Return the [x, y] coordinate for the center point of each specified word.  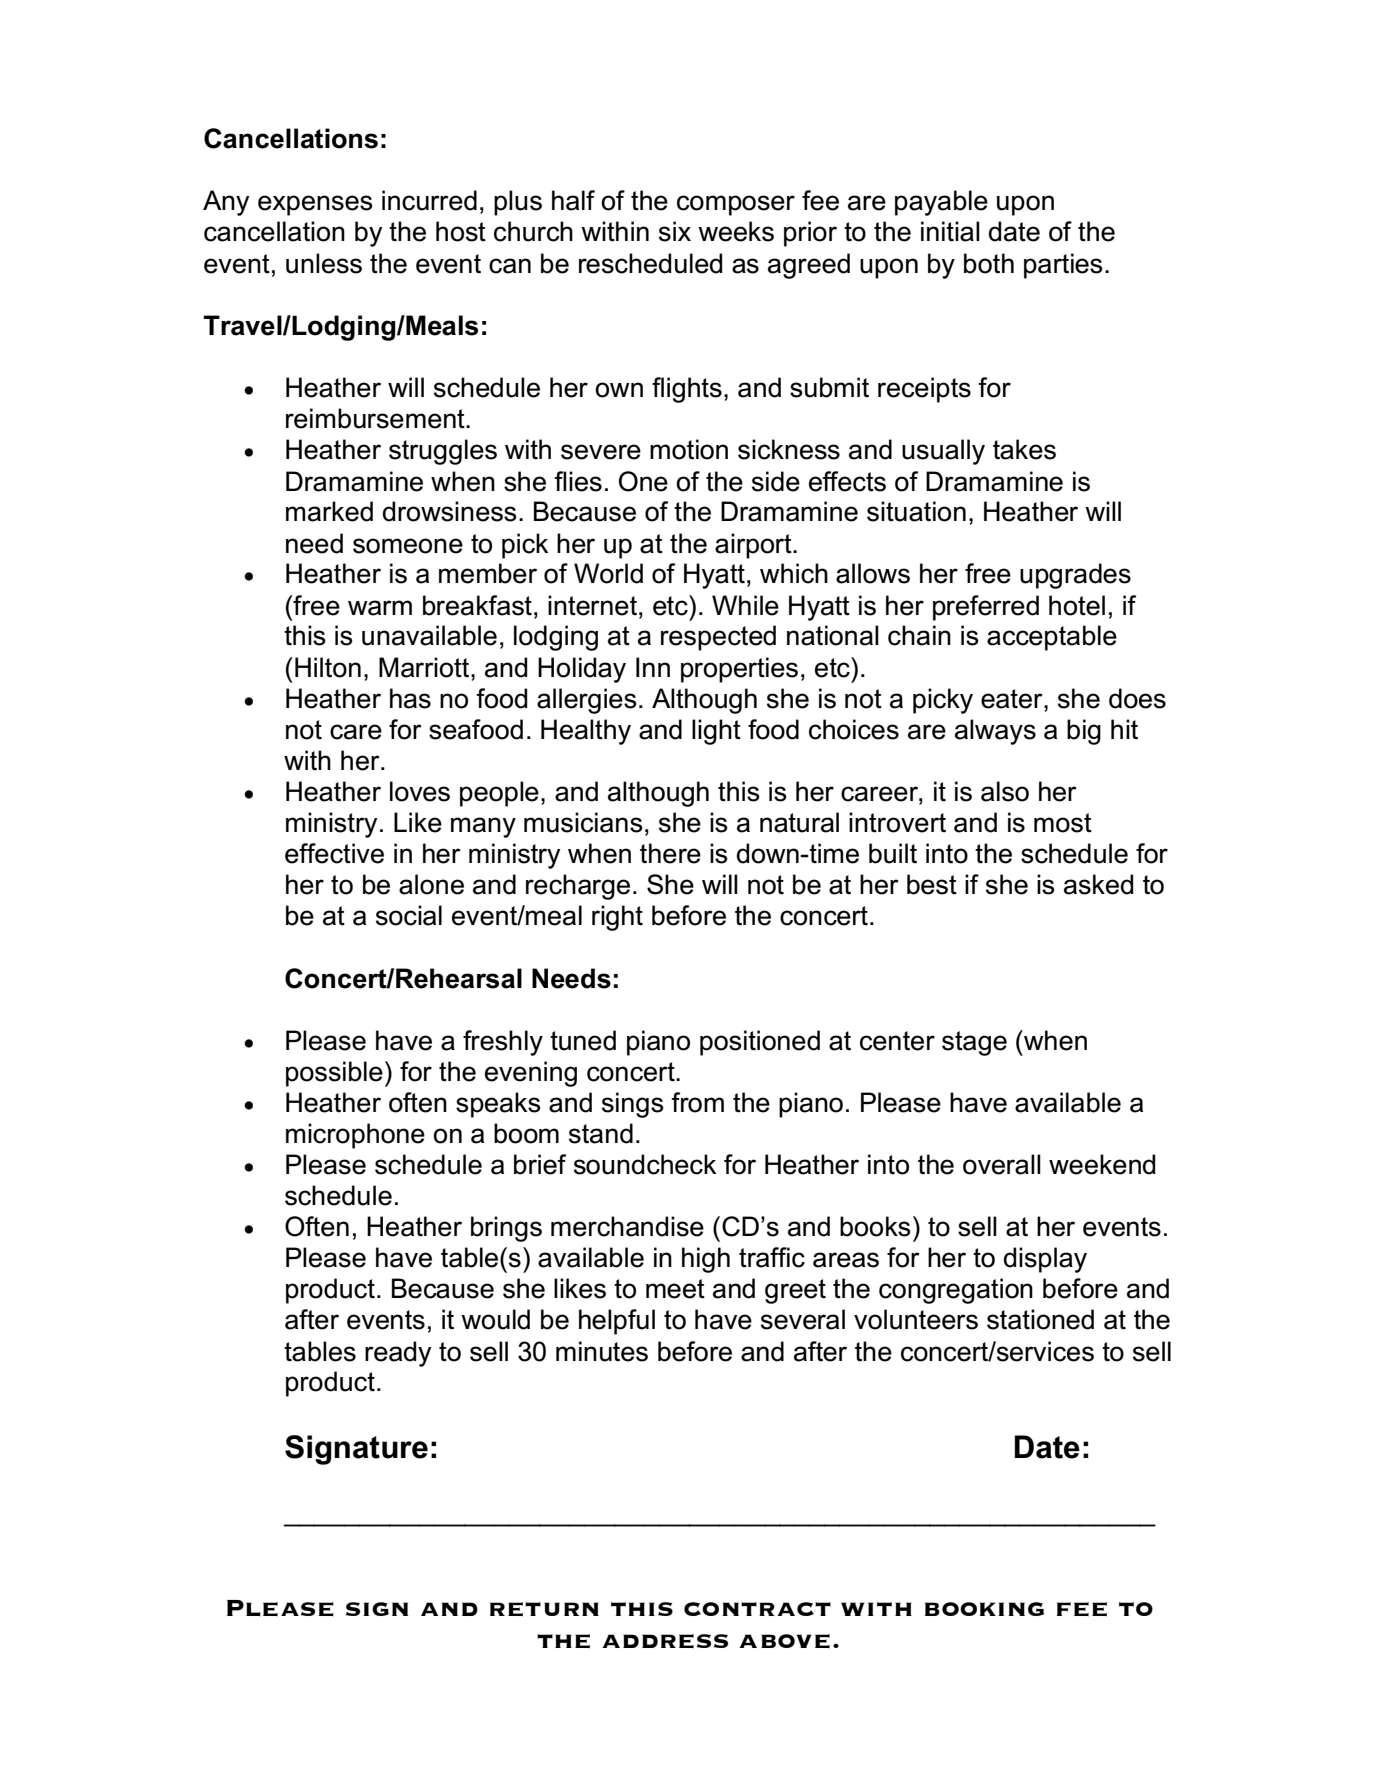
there [670, 853]
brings [506, 1229]
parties [1063, 266]
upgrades [1075, 576]
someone [408, 546]
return [544, 1609]
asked [1098, 884]
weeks [736, 231]
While [745, 605]
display [1045, 1260]
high [706, 1260]
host [461, 231]
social [409, 915]
